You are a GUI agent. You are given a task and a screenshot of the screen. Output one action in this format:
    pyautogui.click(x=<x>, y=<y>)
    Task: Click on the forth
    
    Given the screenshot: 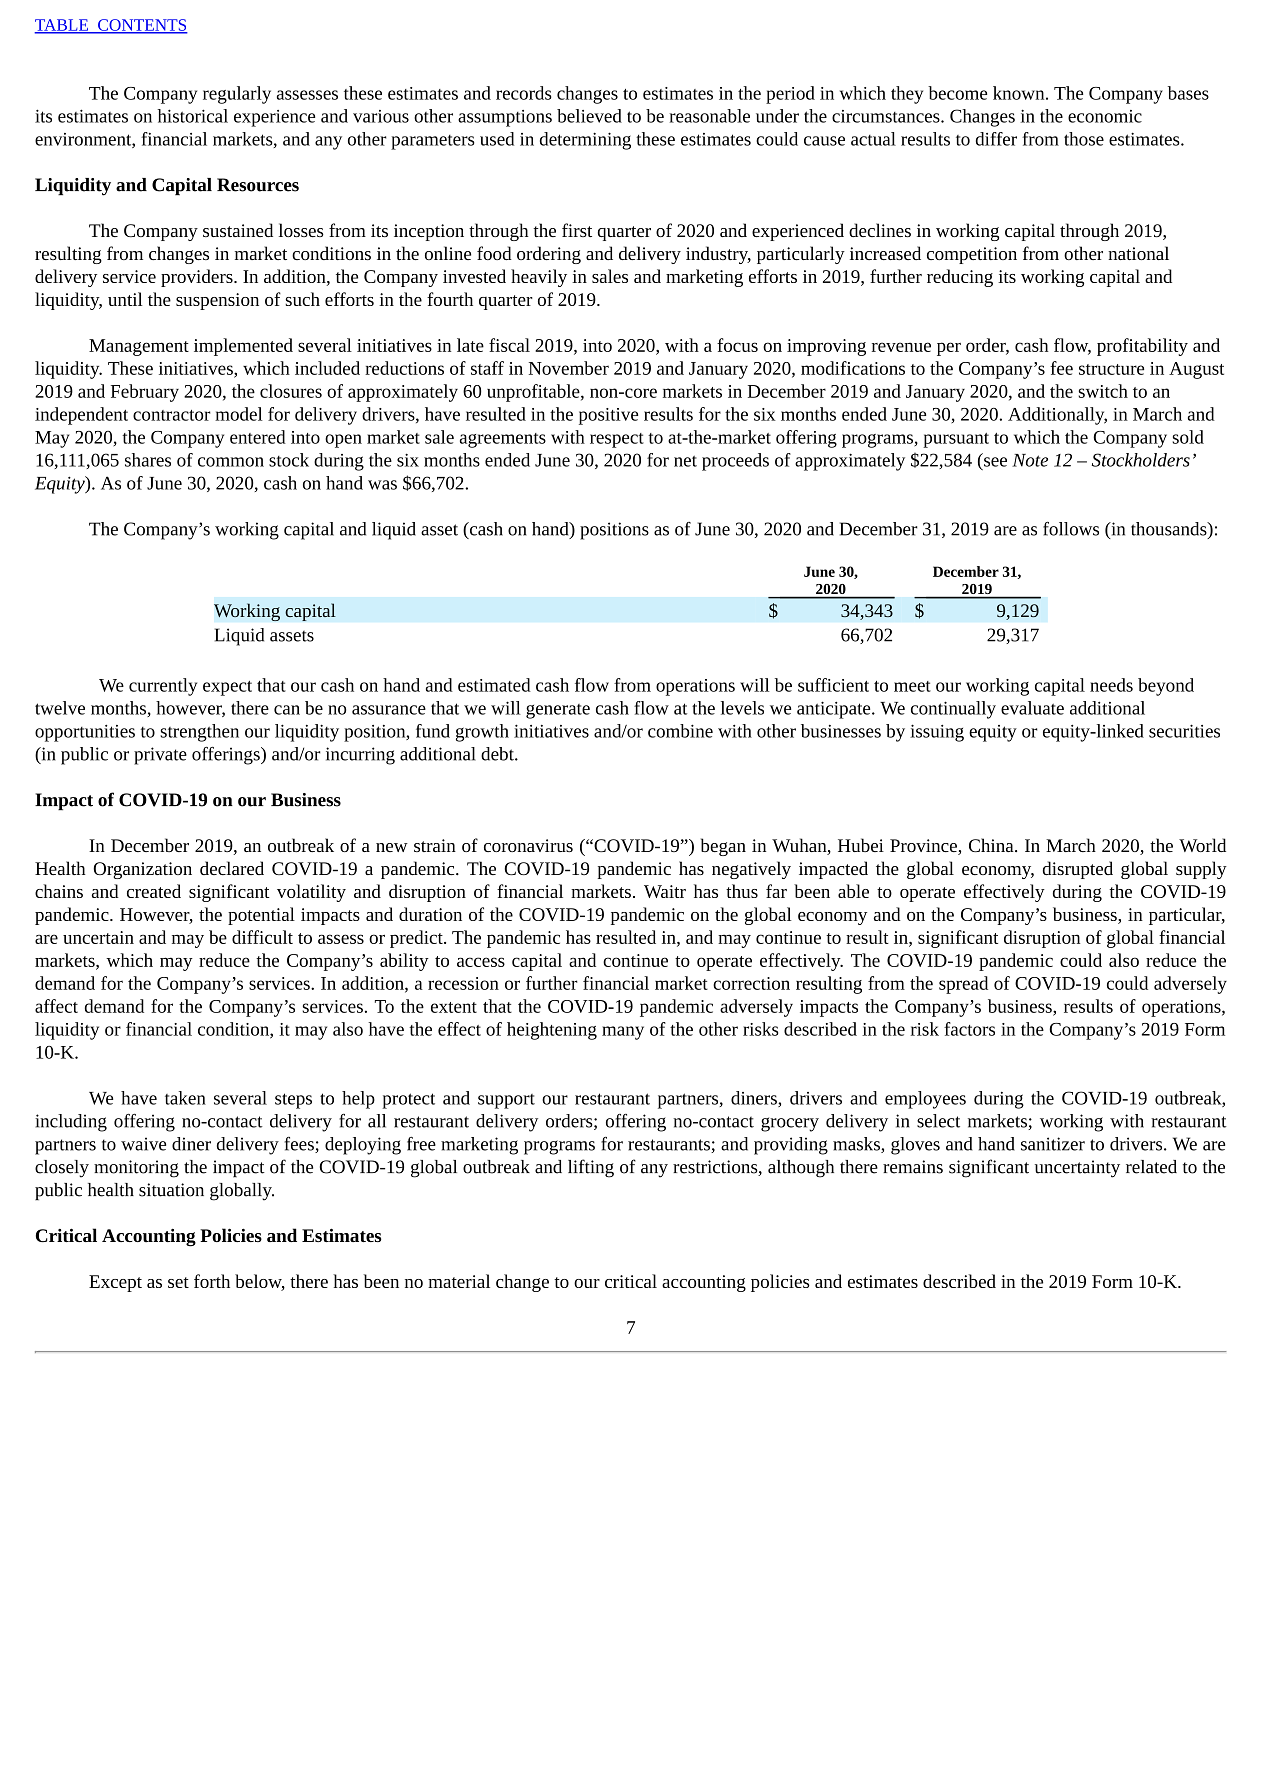 What is the action you would take?
    pyautogui.click(x=212, y=1281)
